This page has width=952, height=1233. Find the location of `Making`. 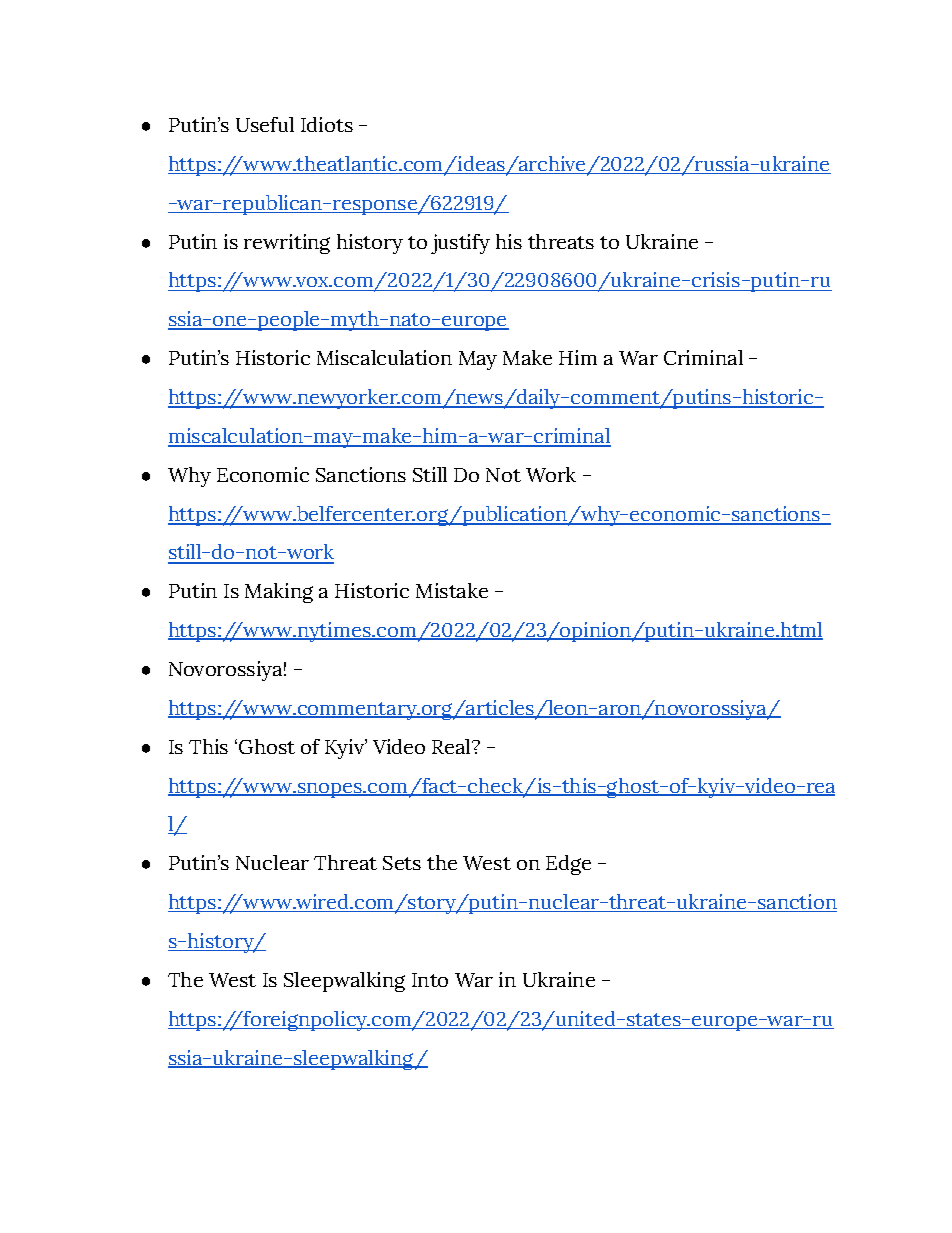

Making is located at coordinates (279, 593).
